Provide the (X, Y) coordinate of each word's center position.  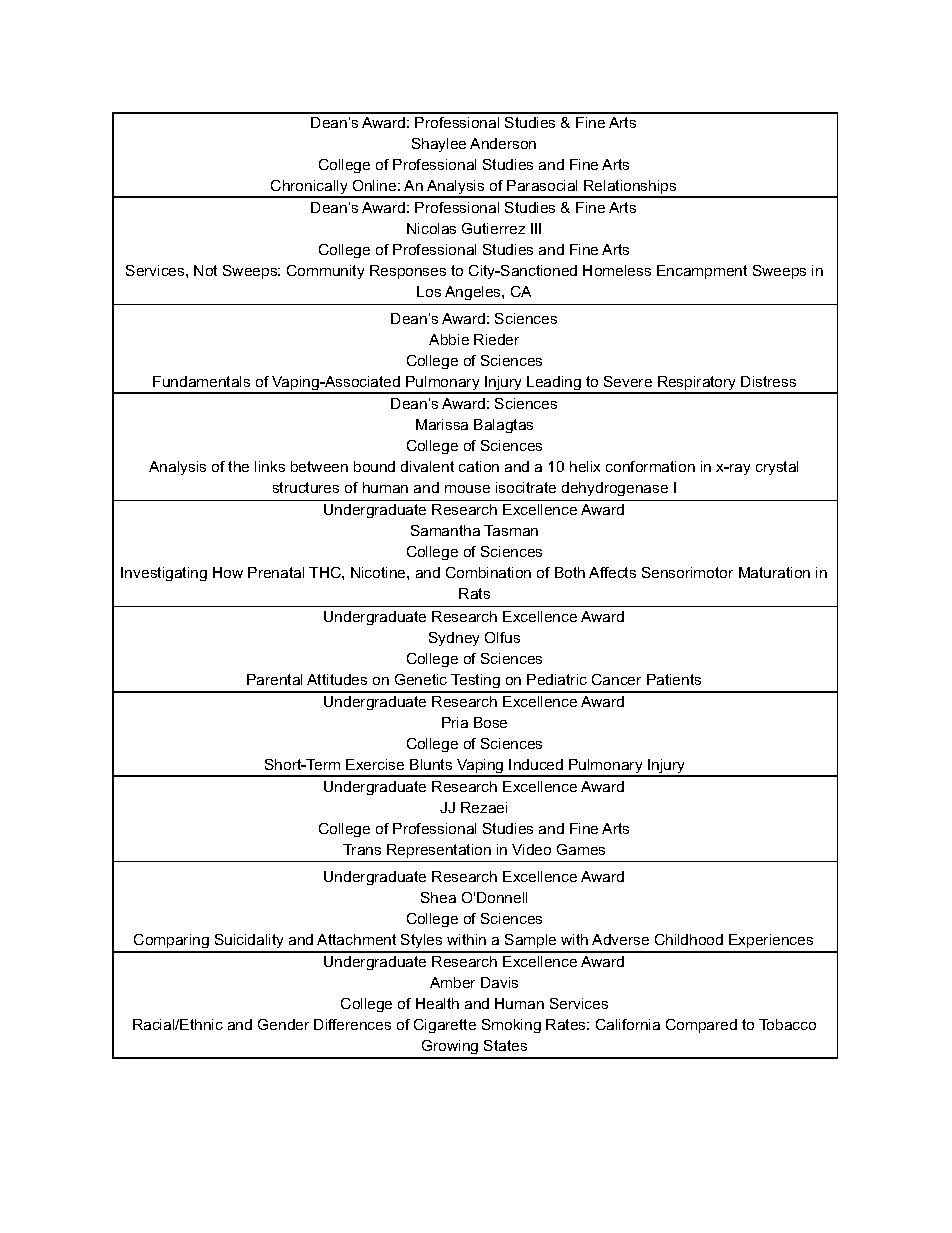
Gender (283, 1024)
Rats (474, 593)
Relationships (630, 188)
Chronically (309, 188)
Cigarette (445, 1026)
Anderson (503, 143)
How (228, 572)
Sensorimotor (687, 572)
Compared (701, 1026)
